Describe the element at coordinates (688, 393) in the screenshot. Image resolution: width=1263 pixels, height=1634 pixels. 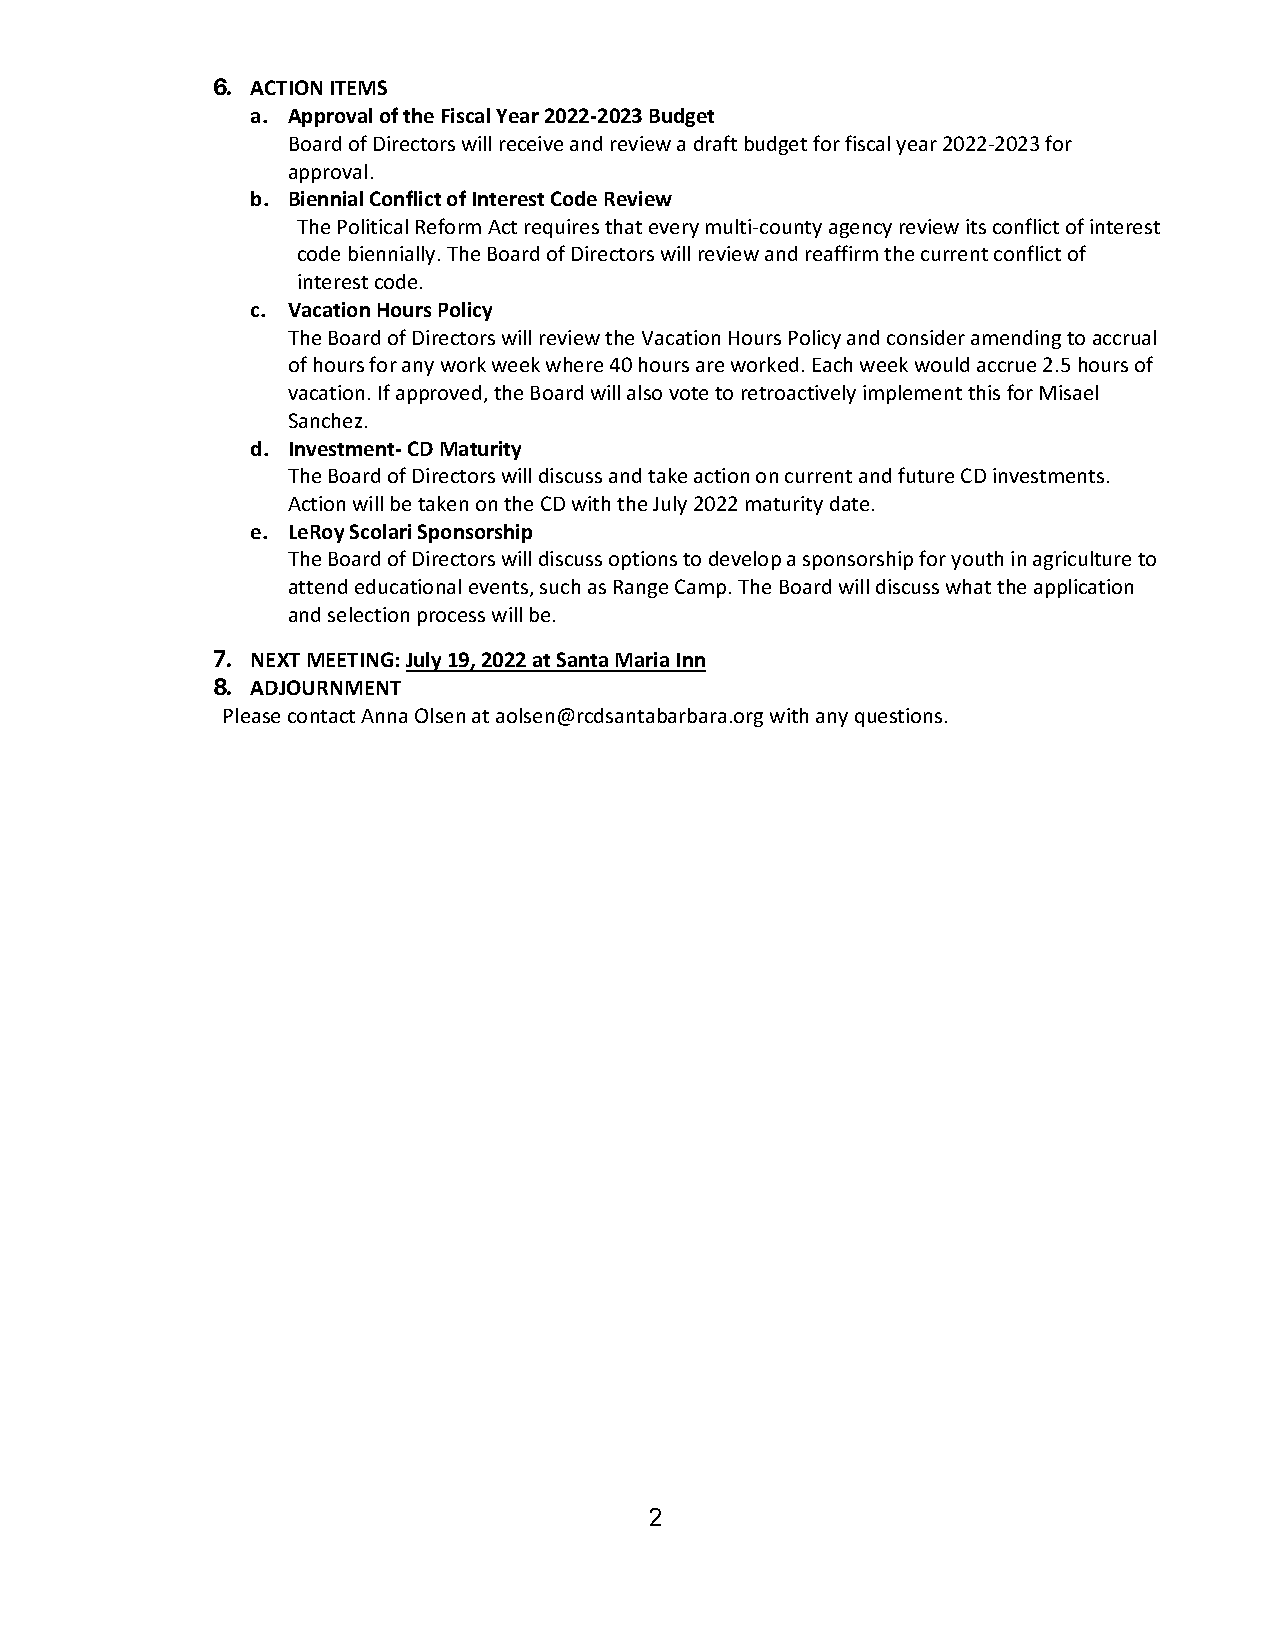
I see `vote` at that location.
